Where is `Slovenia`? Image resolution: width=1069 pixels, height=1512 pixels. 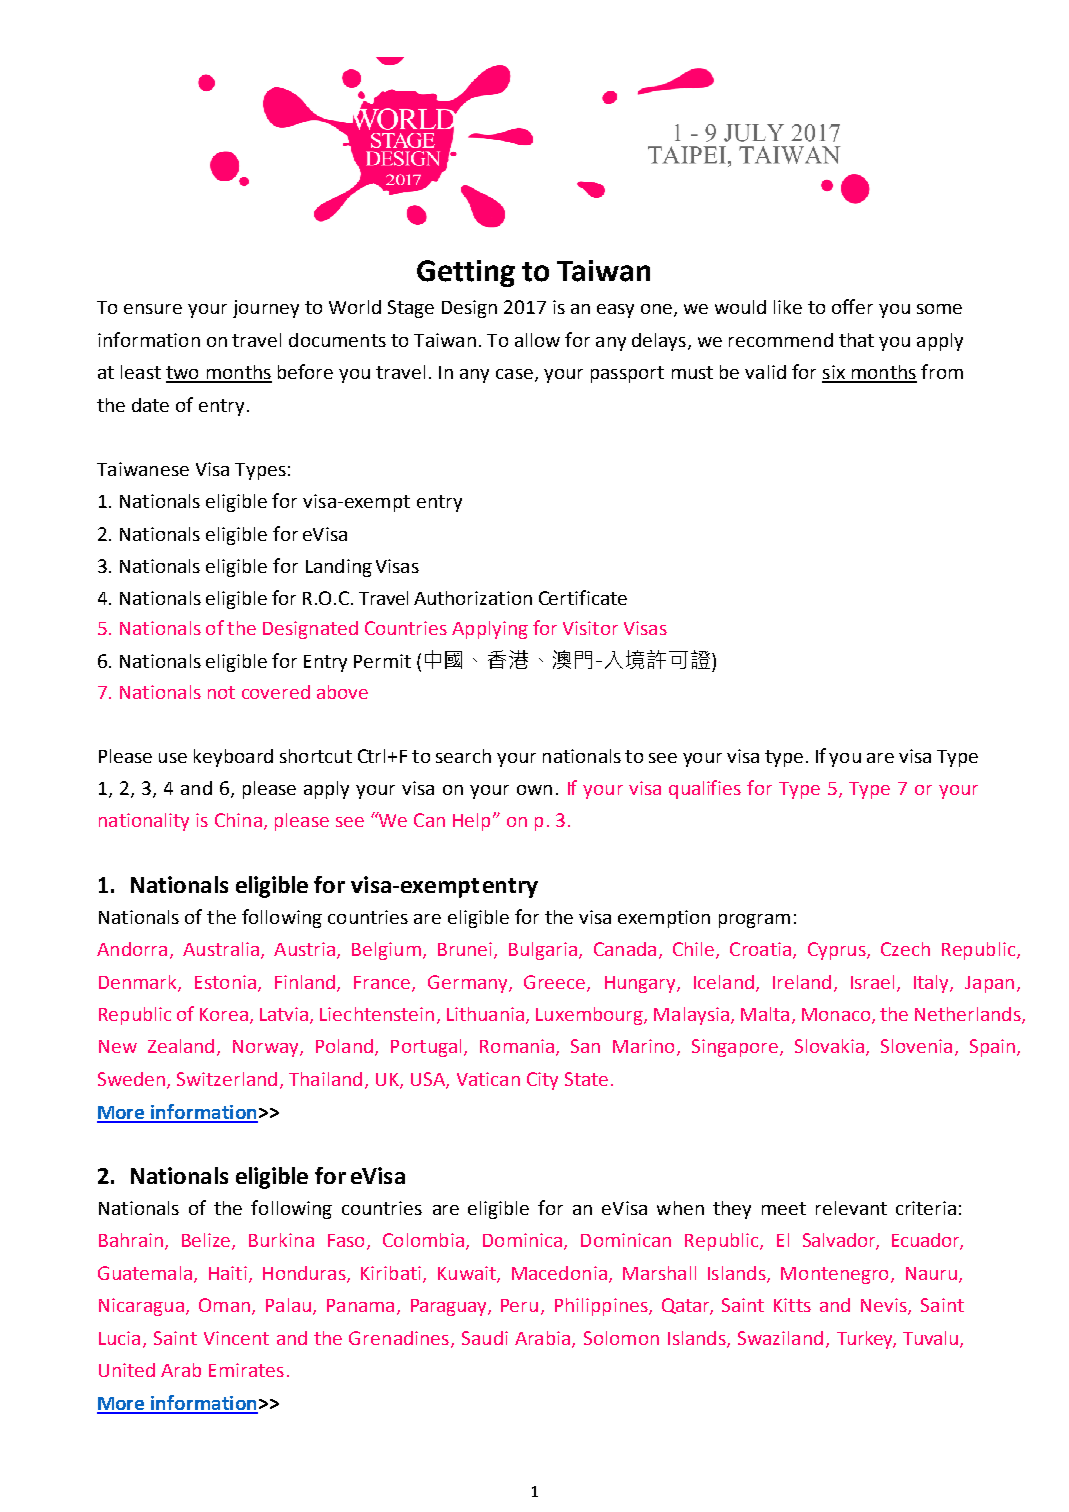
Slovenia is located at coordinates (916, 1046).
